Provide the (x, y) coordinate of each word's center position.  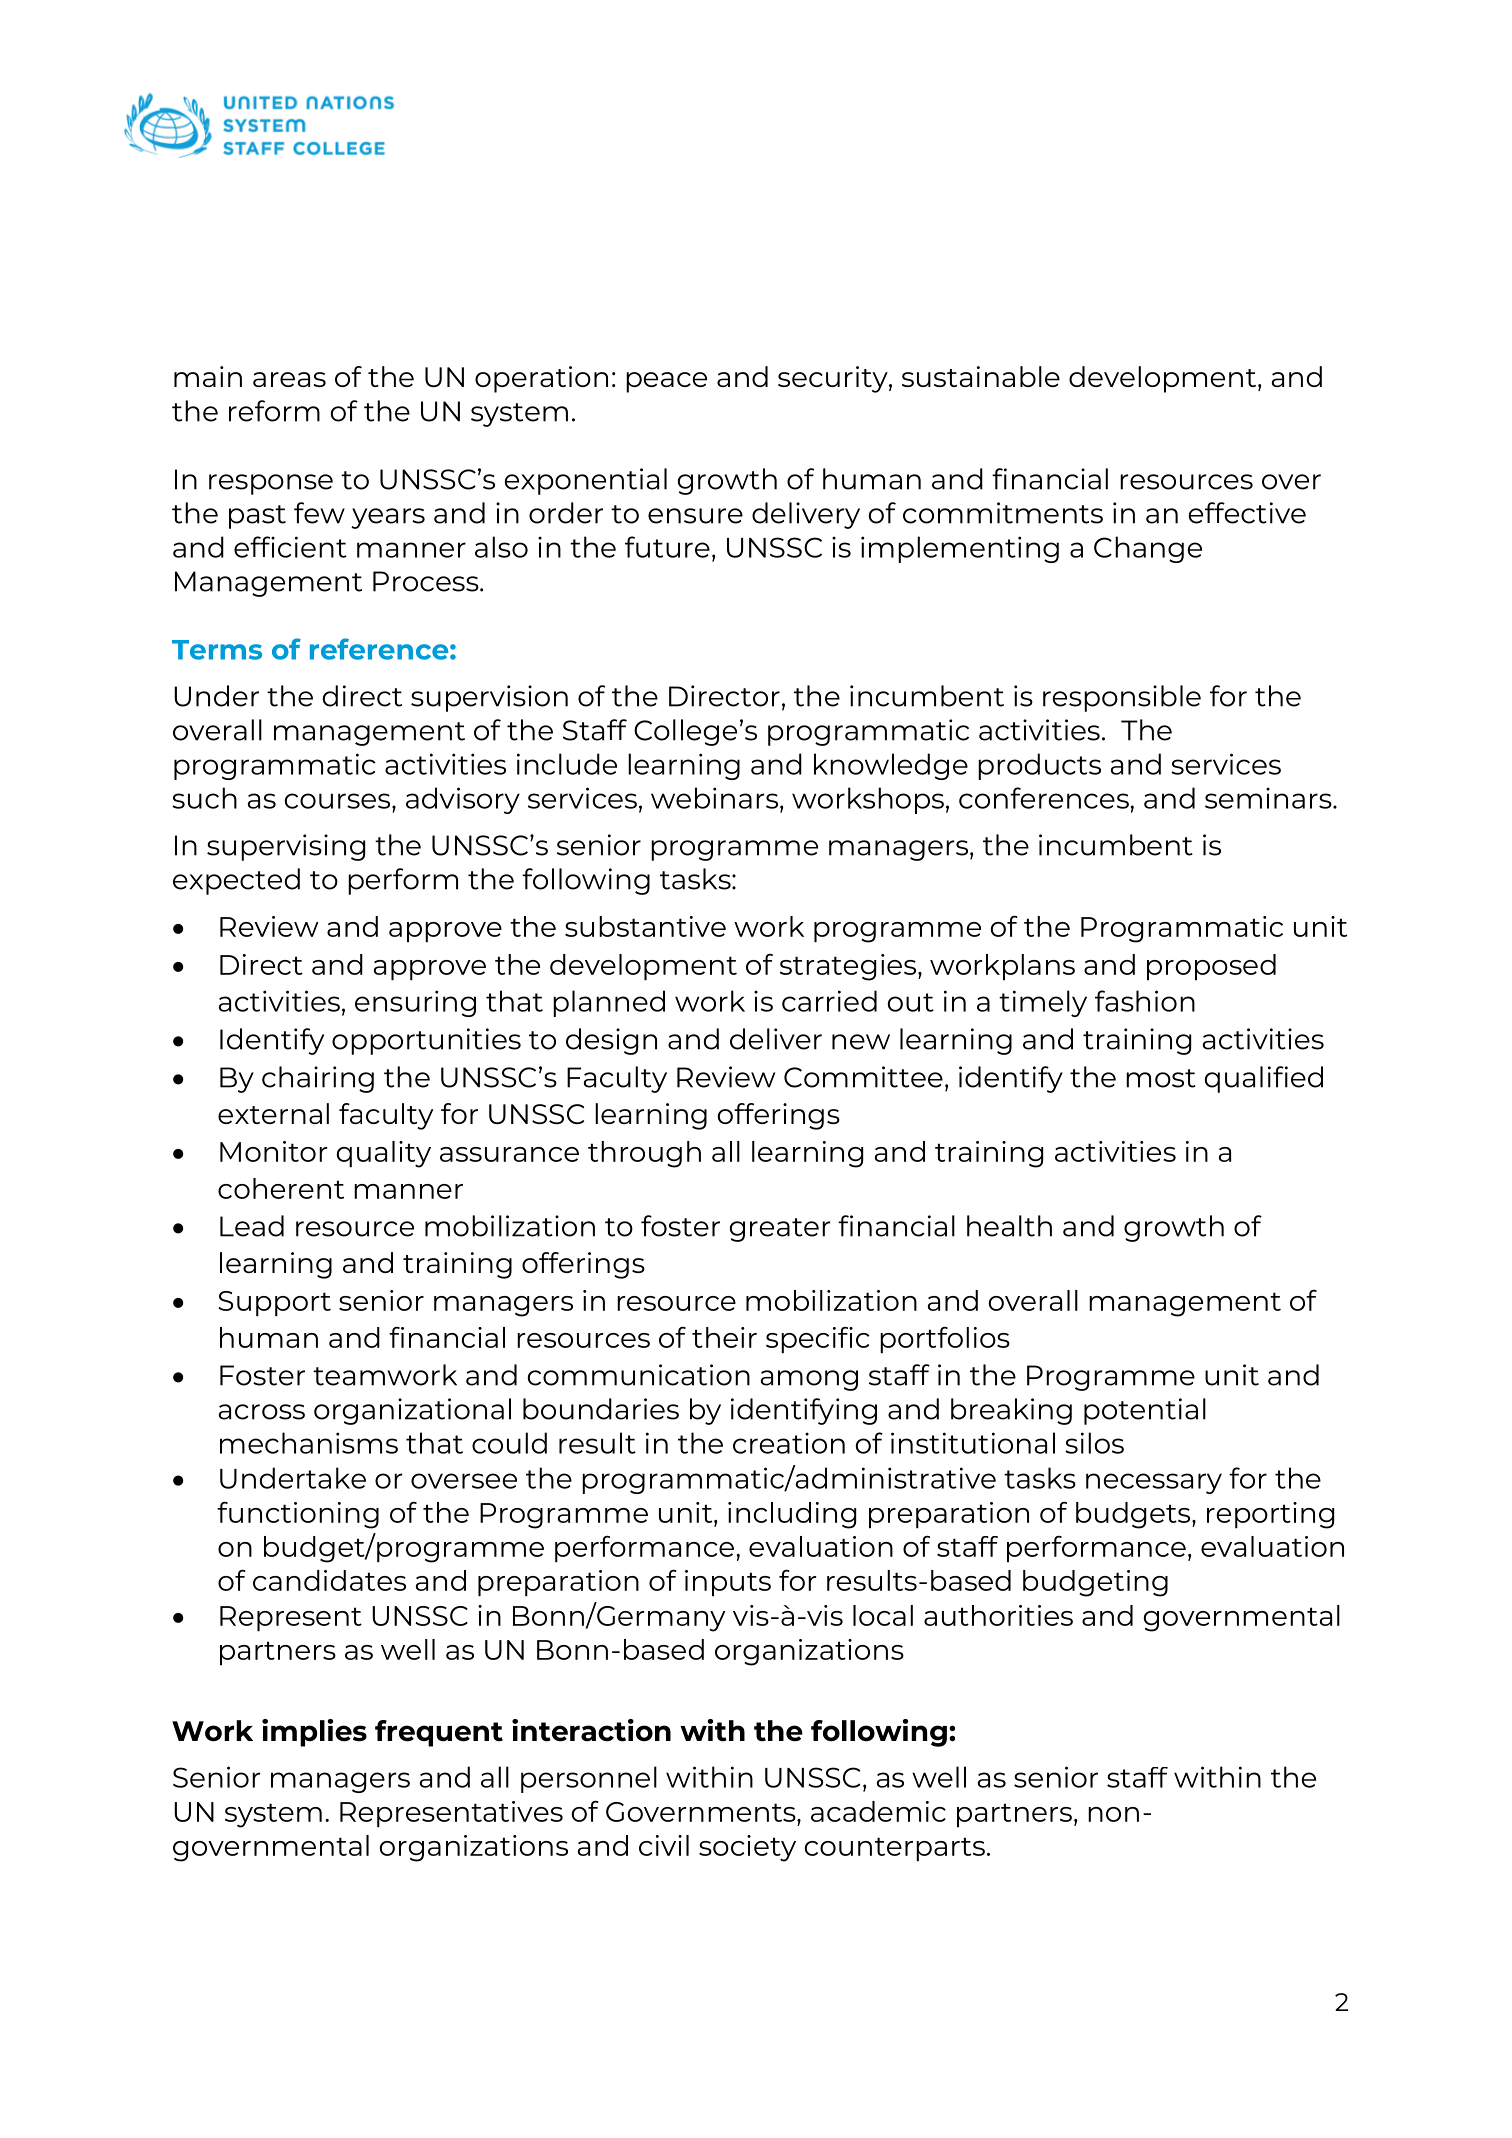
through (644, 1154)
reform (274, 411)
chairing (318, 1079)
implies (314, 1733)
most (1161, 1078)
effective (1247, 513)
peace (666, 382)
